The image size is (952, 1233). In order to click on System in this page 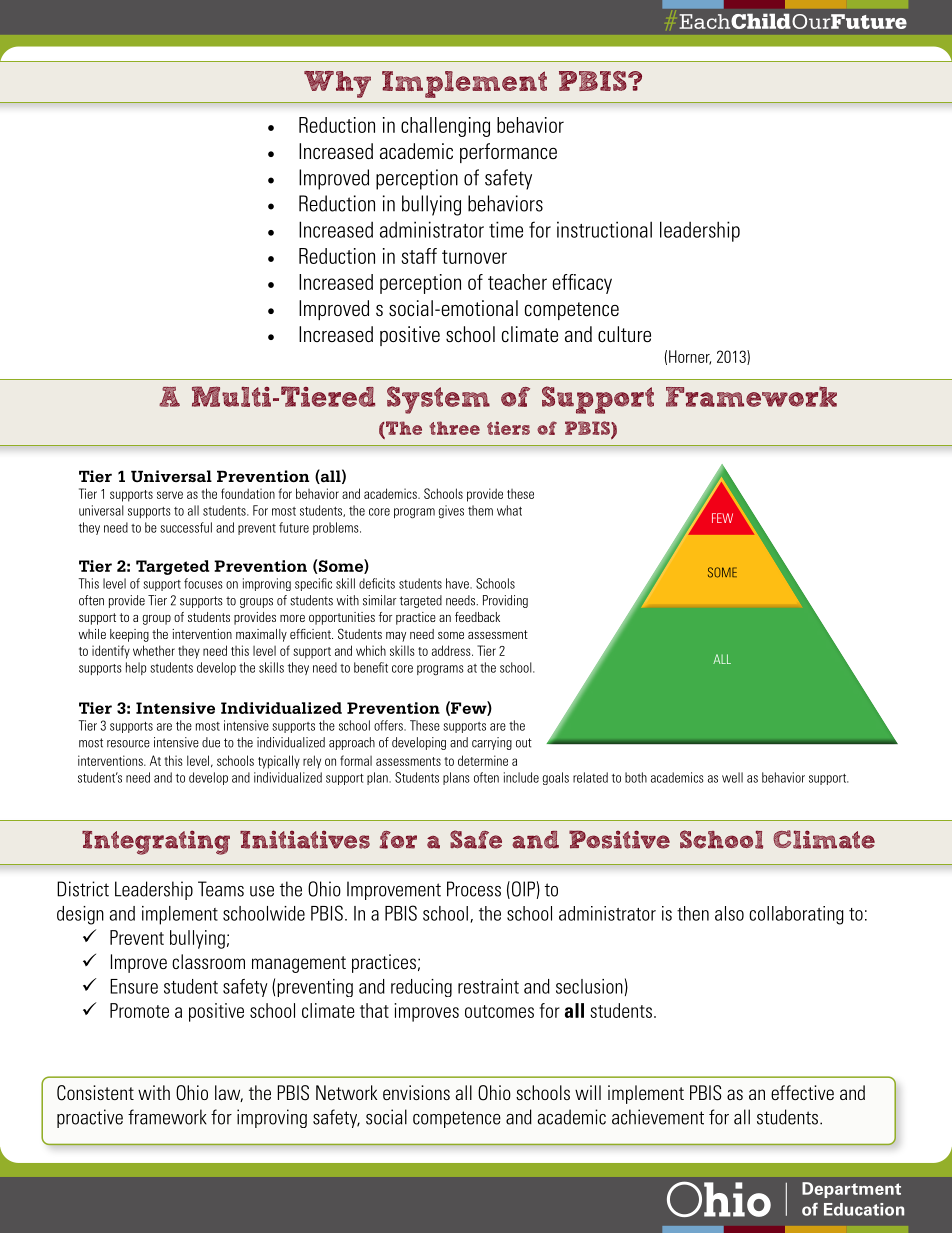, I will do `click(438, 400)`.
